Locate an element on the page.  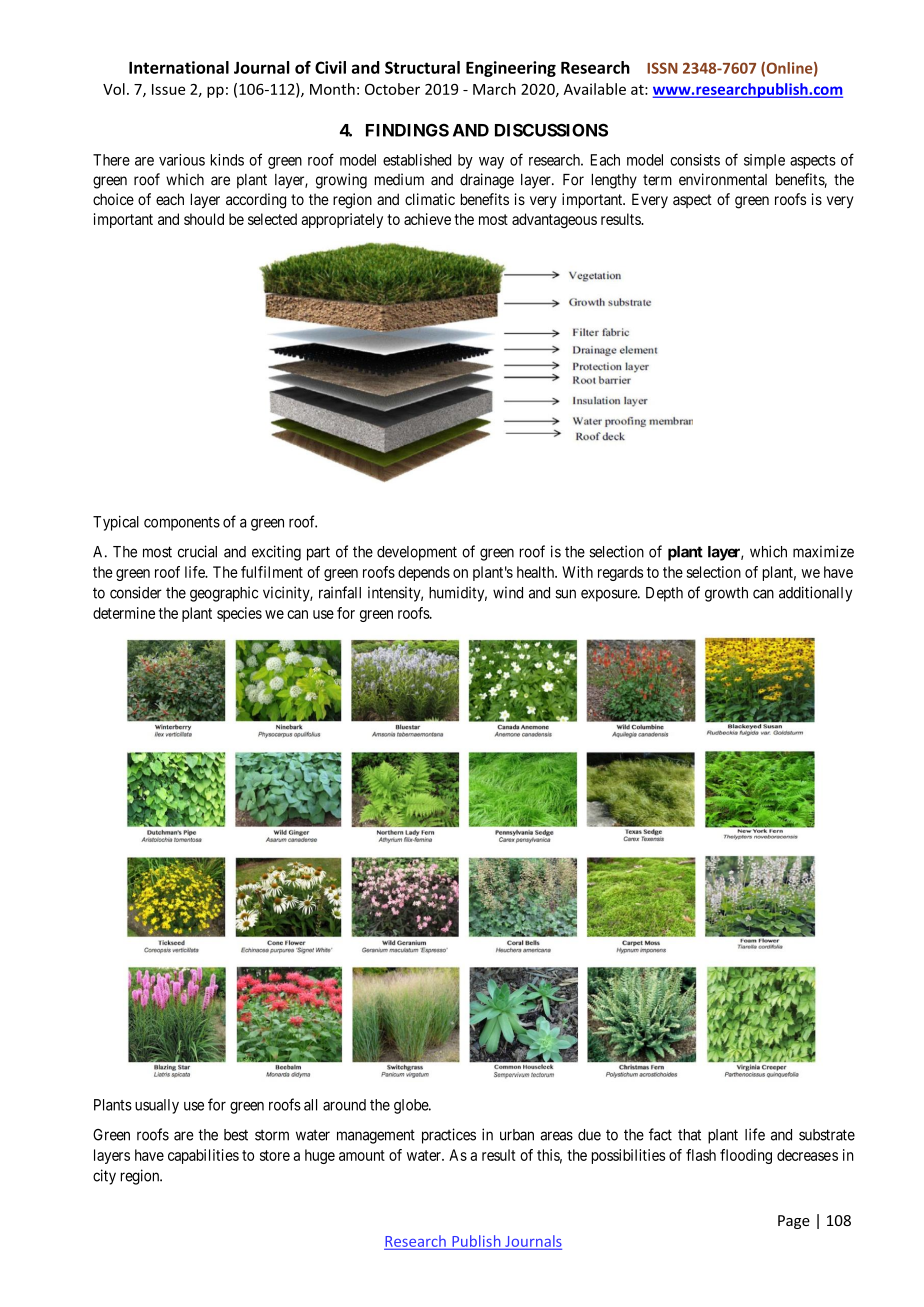
wind is located at coordinates (508, 592).
